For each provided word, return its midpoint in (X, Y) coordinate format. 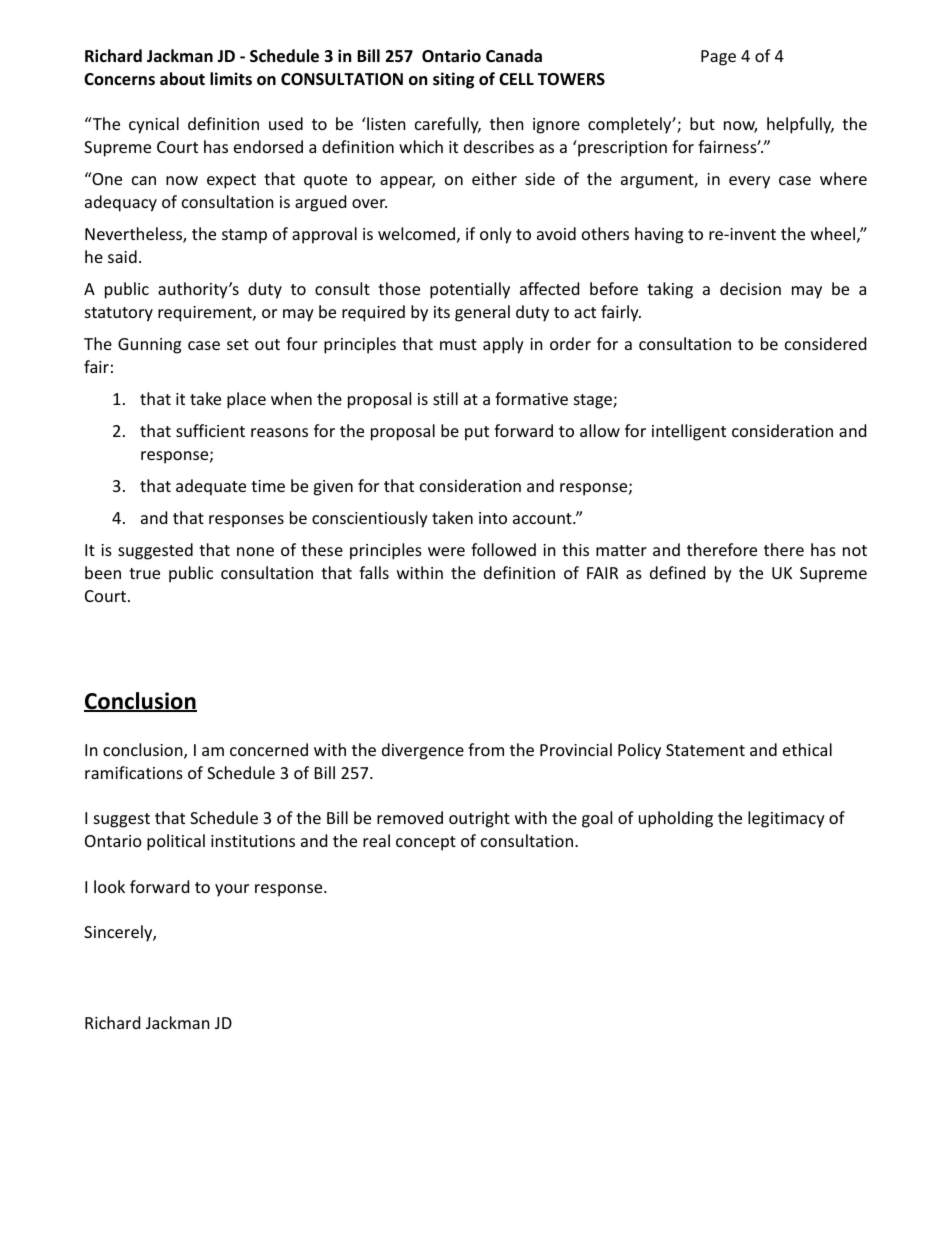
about (182, 79)
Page (718, 58)
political (176, 842)
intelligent (689, 432)
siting (453, 80)
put (477, 433)
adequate (211, 487)
